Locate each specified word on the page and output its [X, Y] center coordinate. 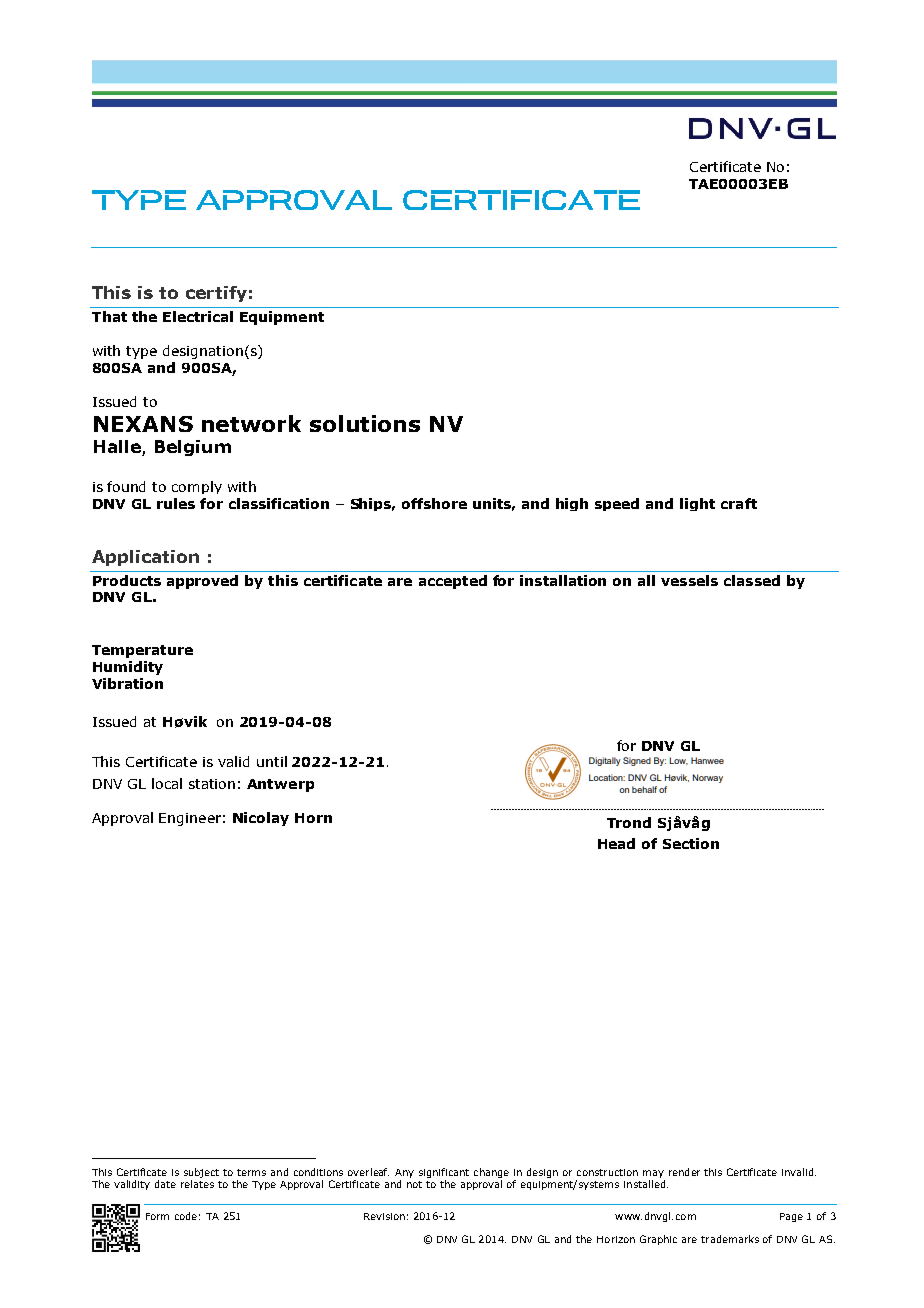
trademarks [730, 1239]
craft [739, 503]
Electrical [198, 316]
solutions [365, 423]
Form [157, 1216]
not [414, 1184]
